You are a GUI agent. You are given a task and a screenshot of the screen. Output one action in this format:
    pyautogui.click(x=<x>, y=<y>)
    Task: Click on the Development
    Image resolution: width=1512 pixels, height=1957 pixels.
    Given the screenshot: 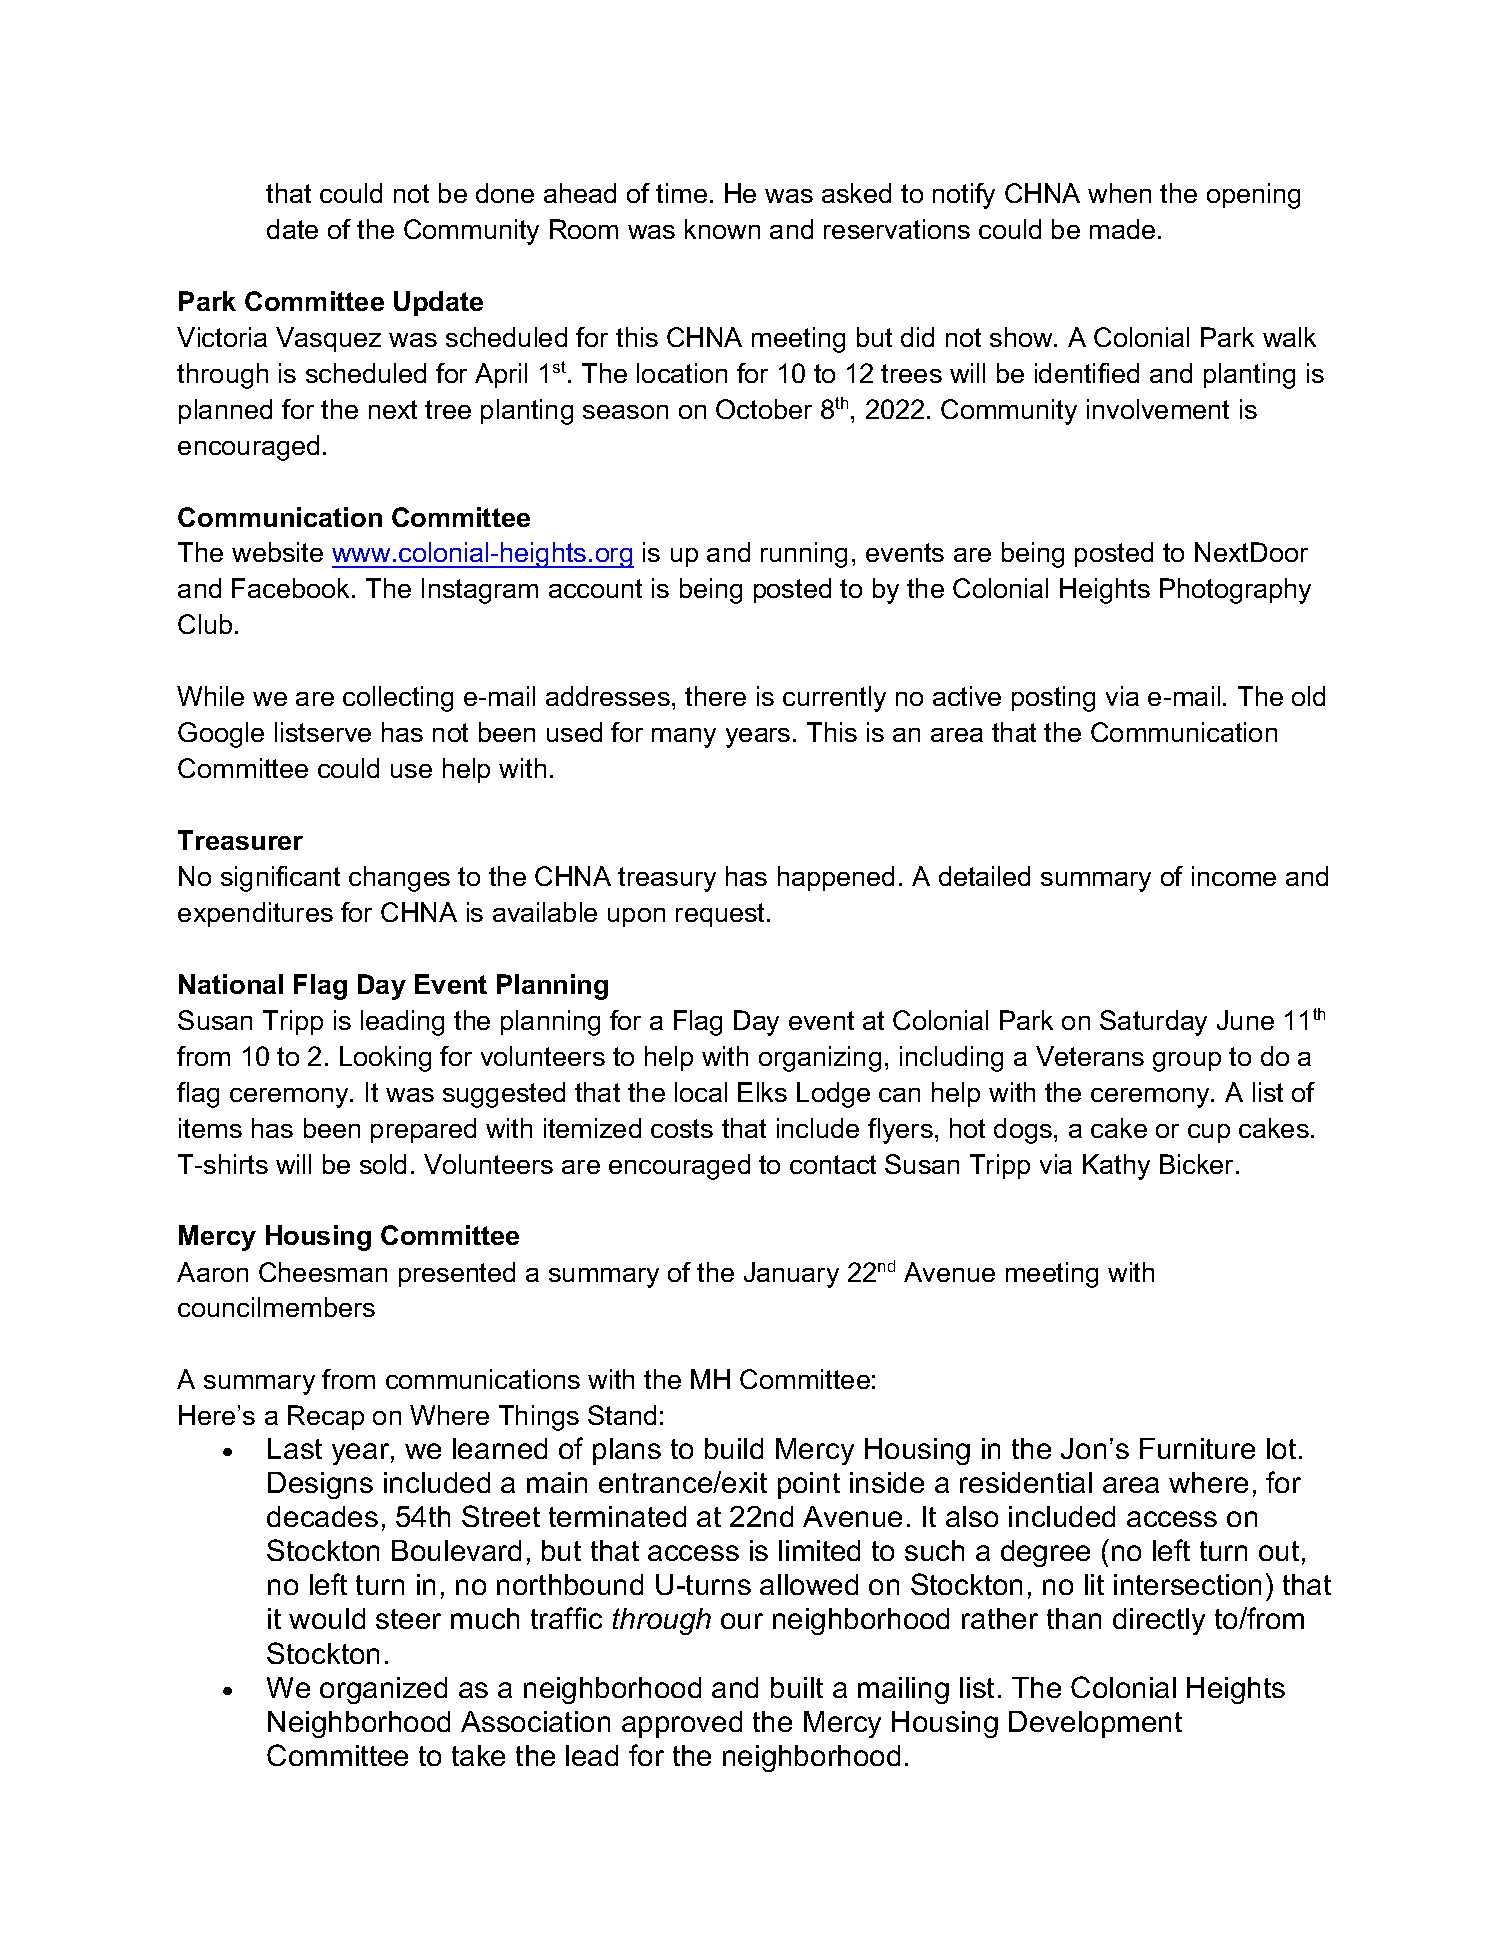 What is the action you would take?
    pyautogui.click(x=1095, y=1724)
